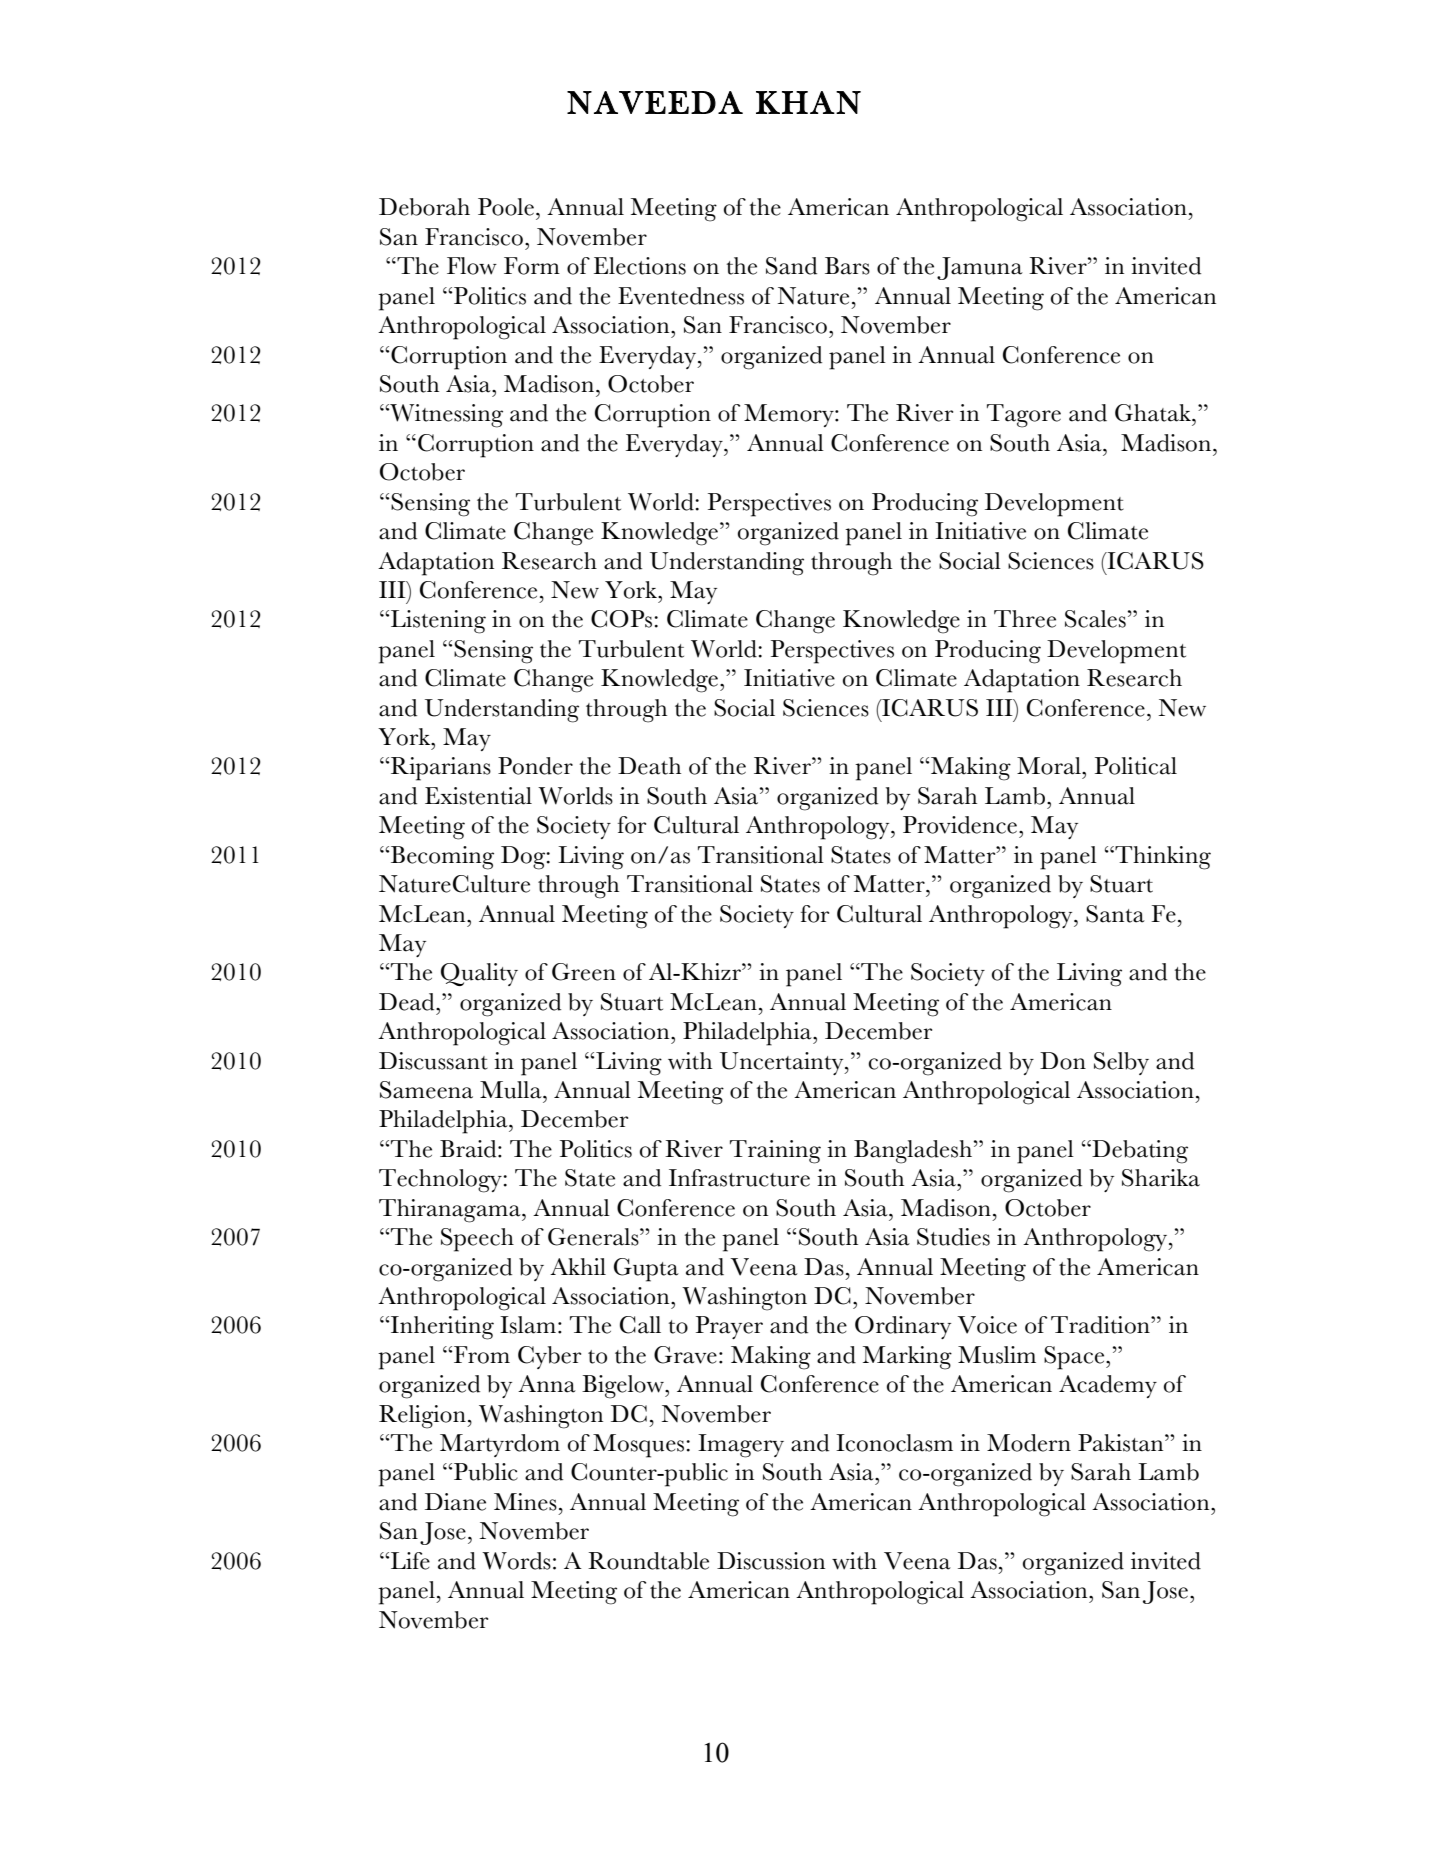  Describe the element at coordinates (478, 796) in the screenshot. I see `Existential` at that location.
